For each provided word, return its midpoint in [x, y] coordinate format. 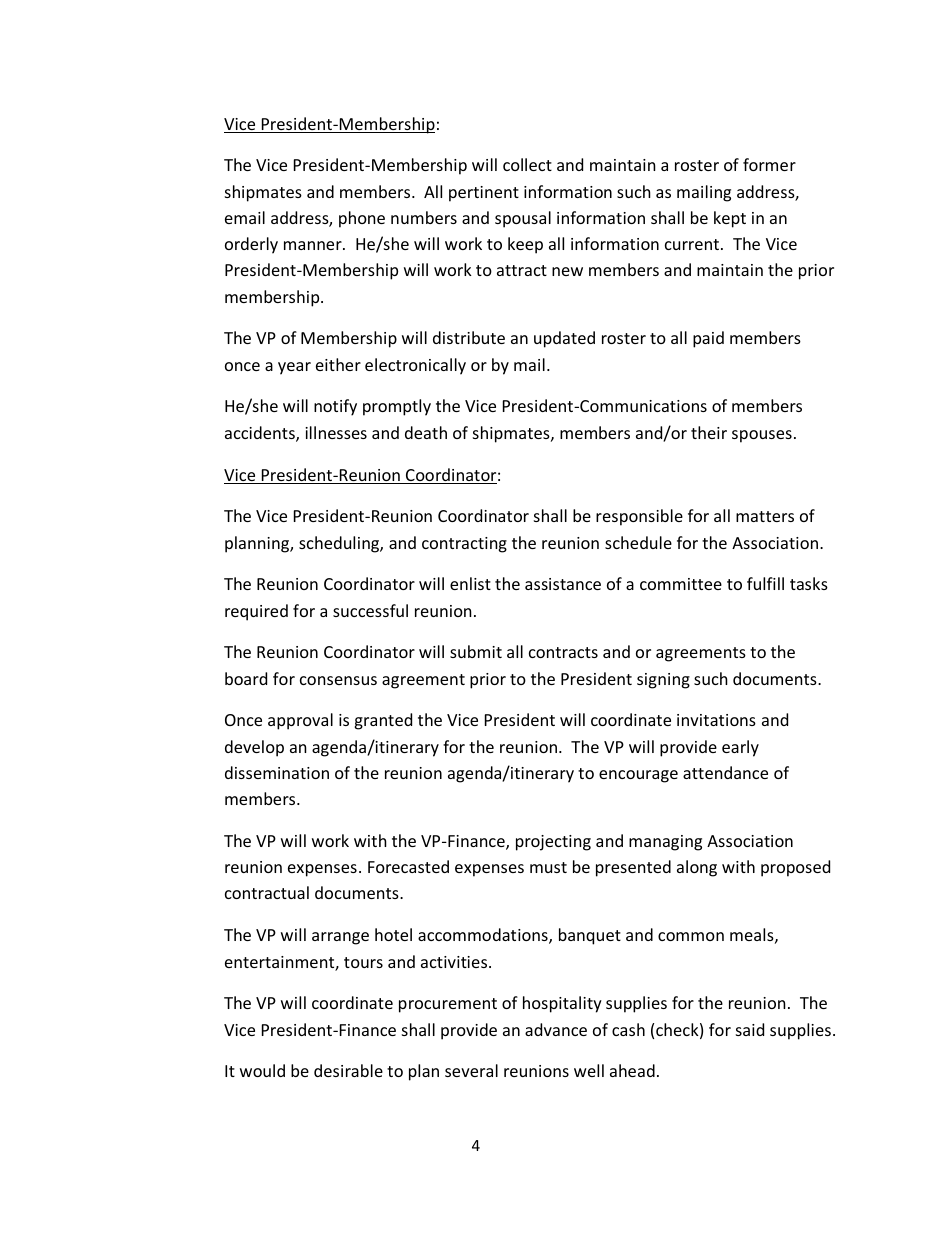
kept [730, 219]
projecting [553, 843]
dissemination [277, 772]
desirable [348, 1070]
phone [362, 219]
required [256, 612]
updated [564, 339]
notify [335, 407]
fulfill [765, 583]
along [697, 868]
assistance [563, 584]
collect [527, 164]
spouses [762, 436]
